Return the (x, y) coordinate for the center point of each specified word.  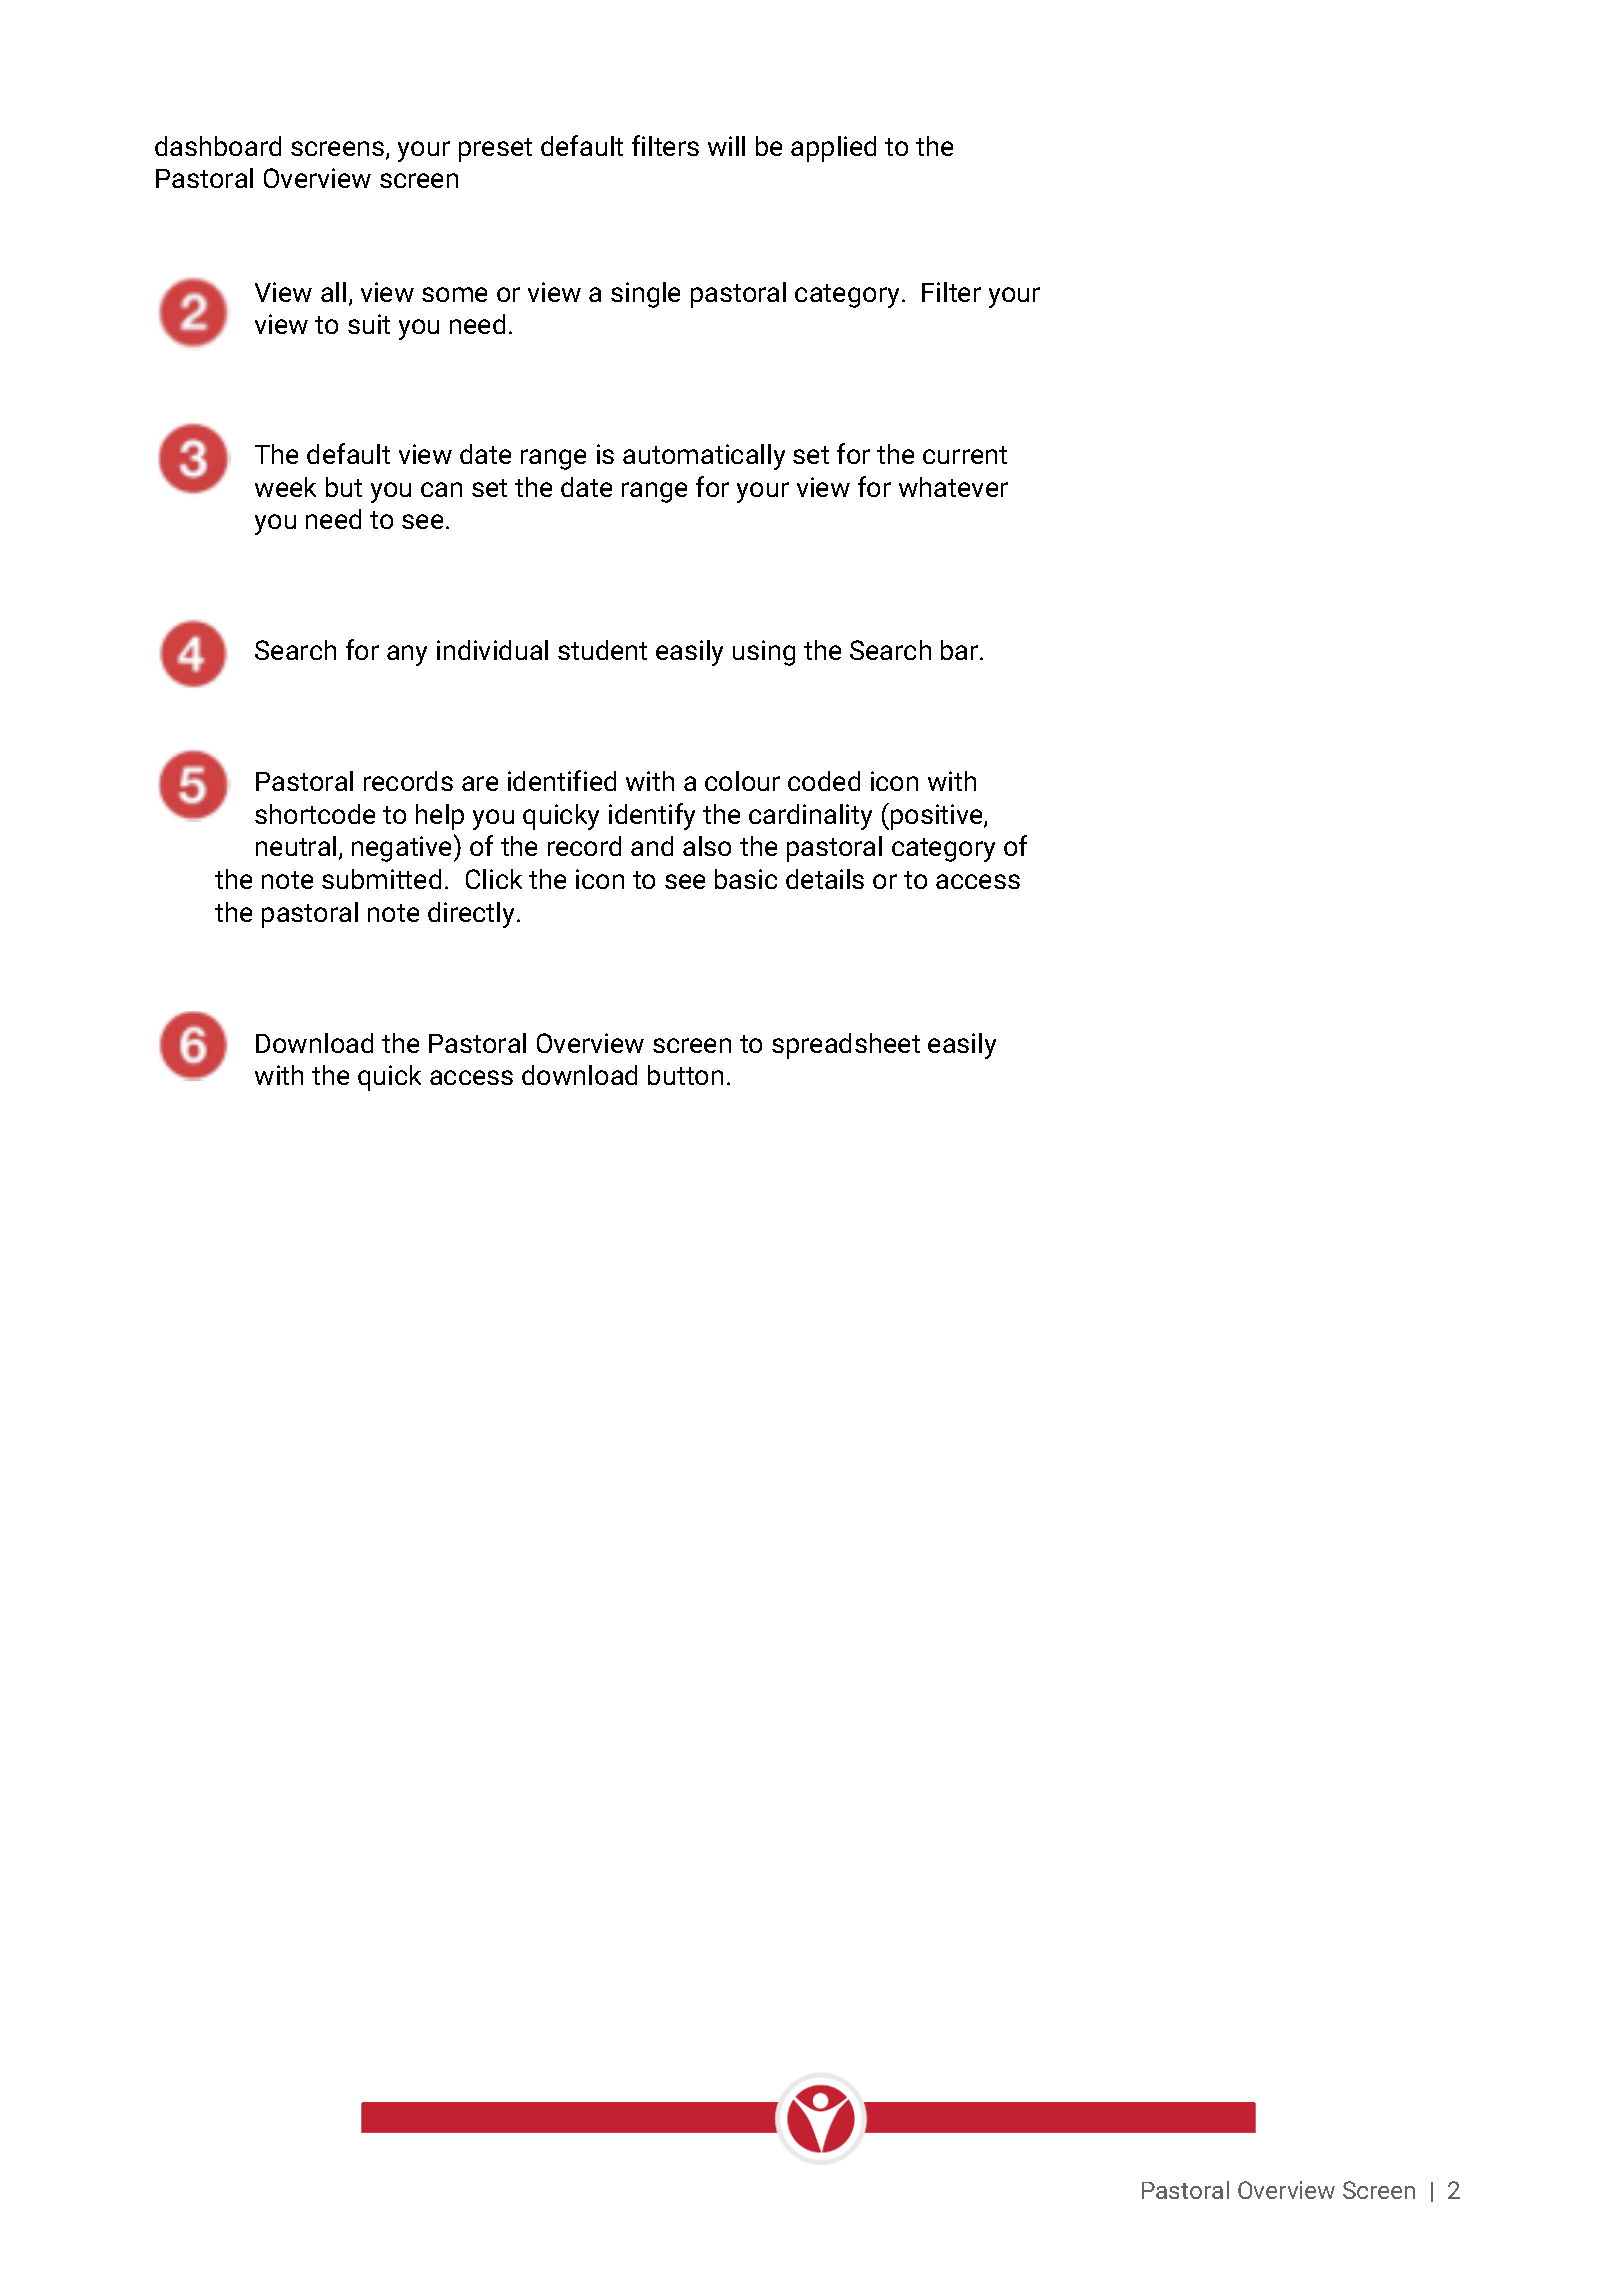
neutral (296, 846)
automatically (704, 457)
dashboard (218, 146)
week (285, 487)
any (407, 655)
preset (495, 150)
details (825, 879)
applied (833, 149)
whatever (953, 487)
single (645, 295)
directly (471, 915)
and (652, 846)
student (602, 650)
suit (369, 324)
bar (961, 650)
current (965, 455)
